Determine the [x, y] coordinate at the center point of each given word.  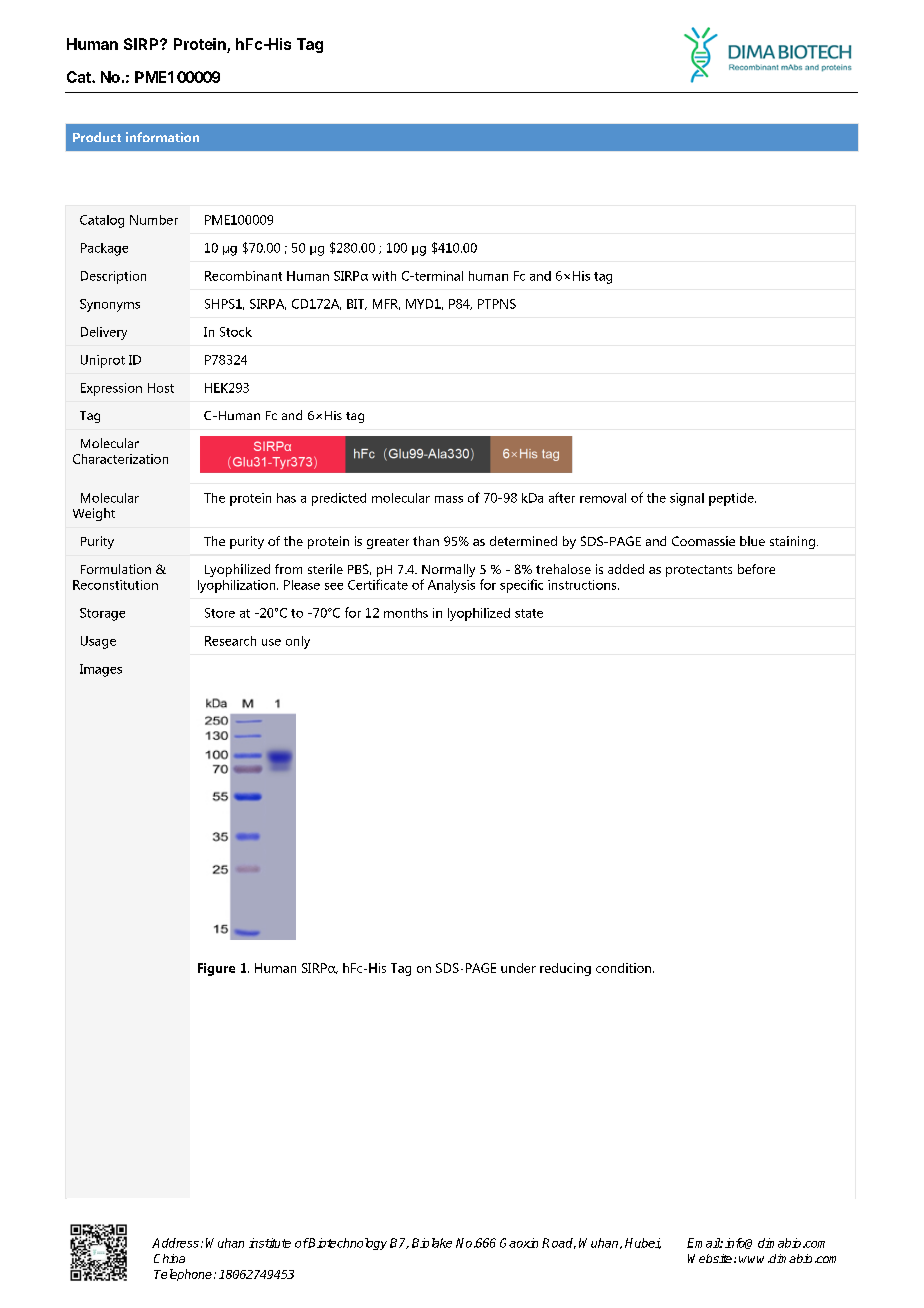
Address [175, 1243]
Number [154, 220]
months [406, 613]
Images [101, 670]
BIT [357, 304]
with [384, 276]
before [756, 569]
